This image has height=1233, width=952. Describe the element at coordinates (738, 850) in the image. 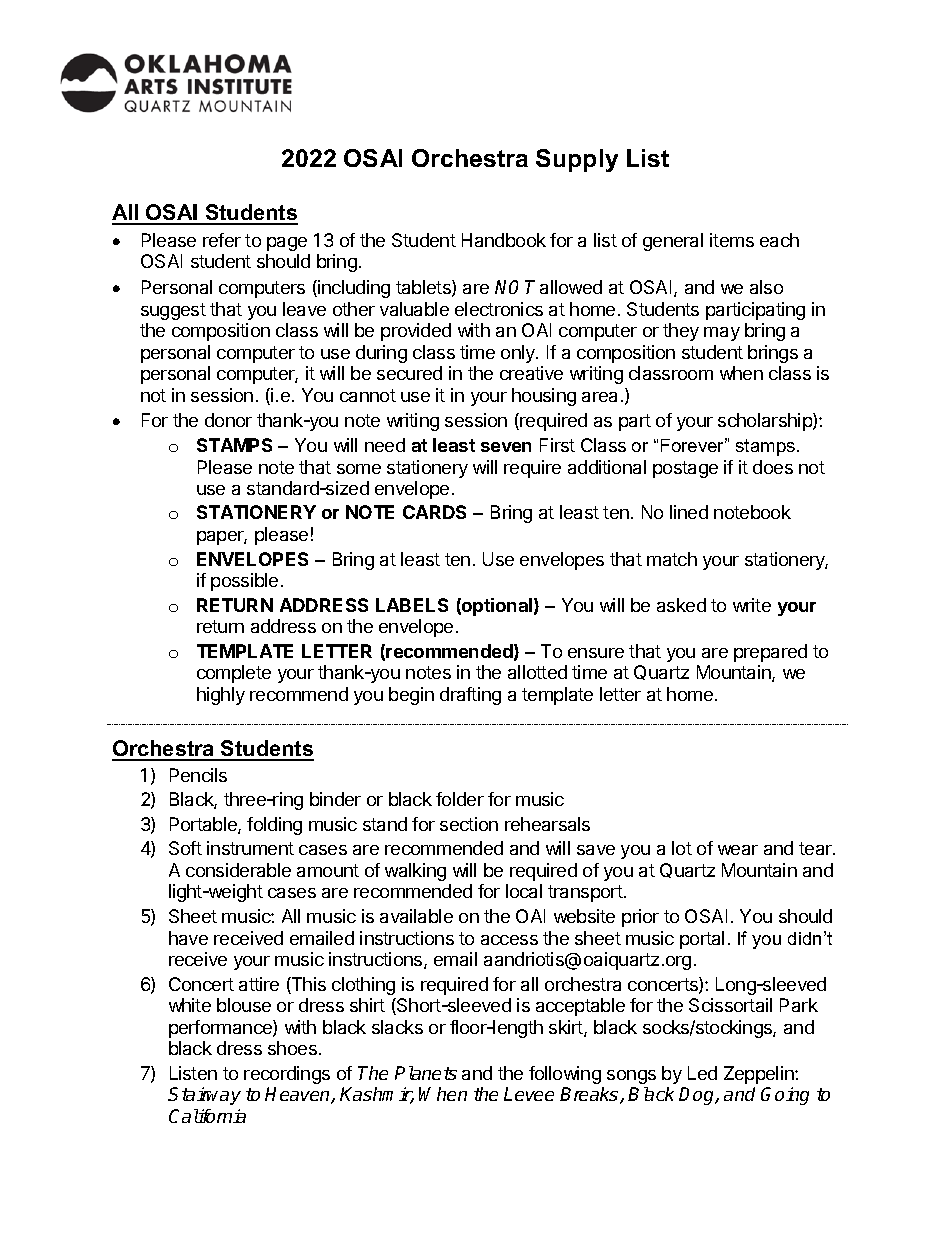

I see `wear` at that location.
